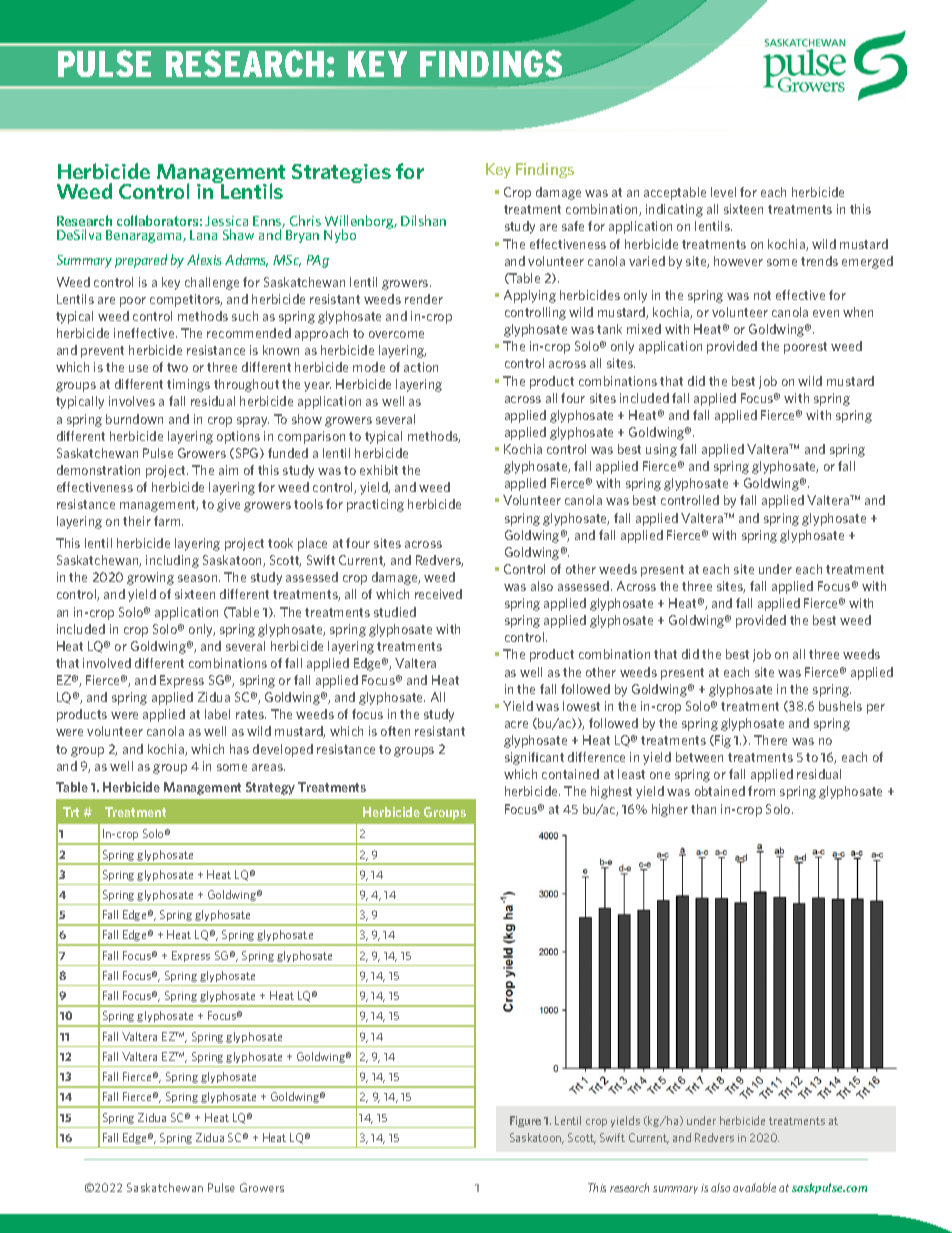 This screenshot has height=1233, width=952. What do you see at coordinates (525, 1121) in the screenshot?
I see `Figure` at bounding box center [525, 1121].
